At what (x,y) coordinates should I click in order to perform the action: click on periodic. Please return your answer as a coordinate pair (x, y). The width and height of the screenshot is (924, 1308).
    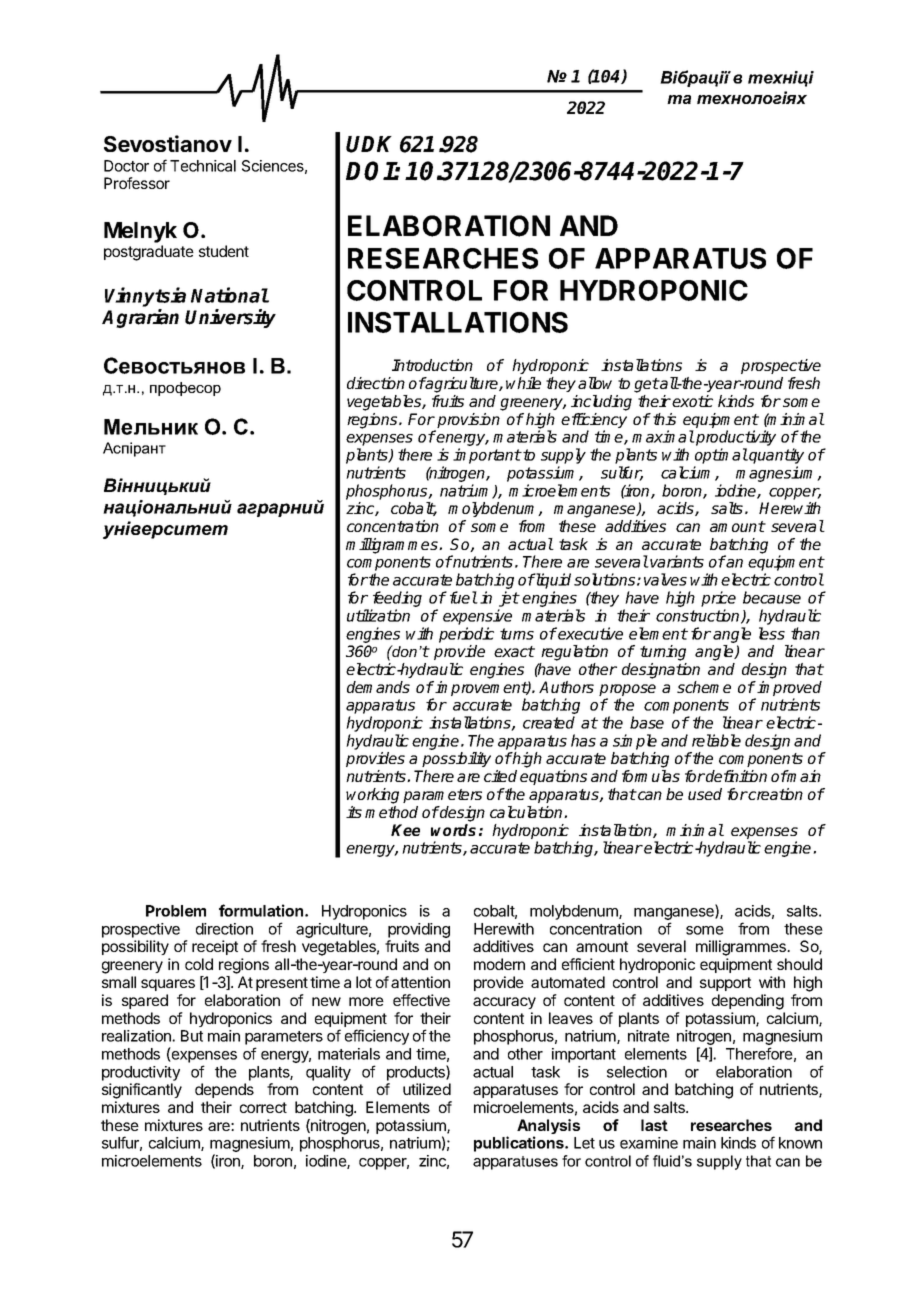
    Looking at the image, I should click on (466, 635).
